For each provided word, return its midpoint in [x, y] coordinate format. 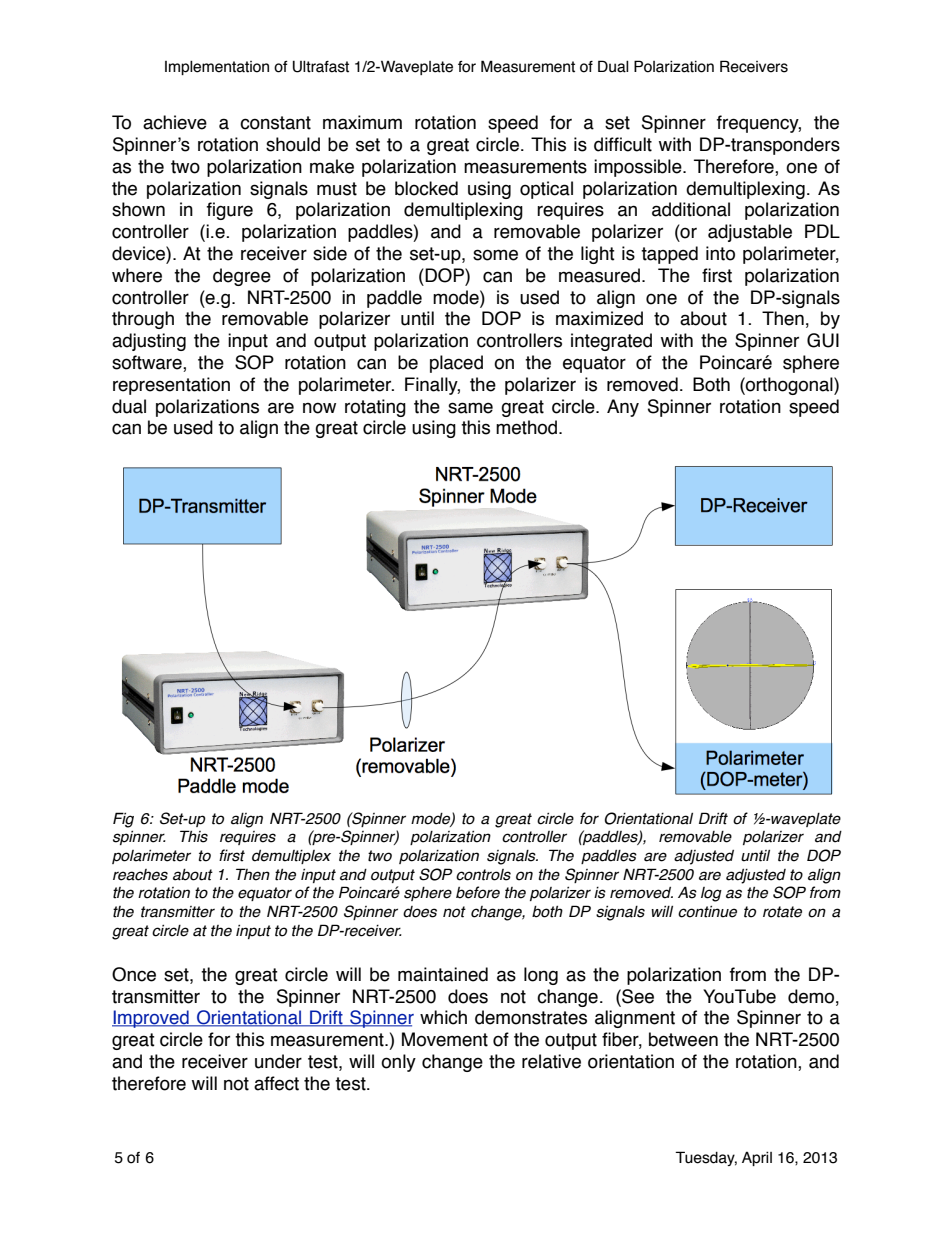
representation [171, 386]
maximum [362, 122]
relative [551, 1061]
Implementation [217, 68]
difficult [623, 144]
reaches [140, 875]
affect [276, 1083]
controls [483, 875]
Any [623, 408]
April [757, 1158]
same [470, 408]
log [711, 894]
